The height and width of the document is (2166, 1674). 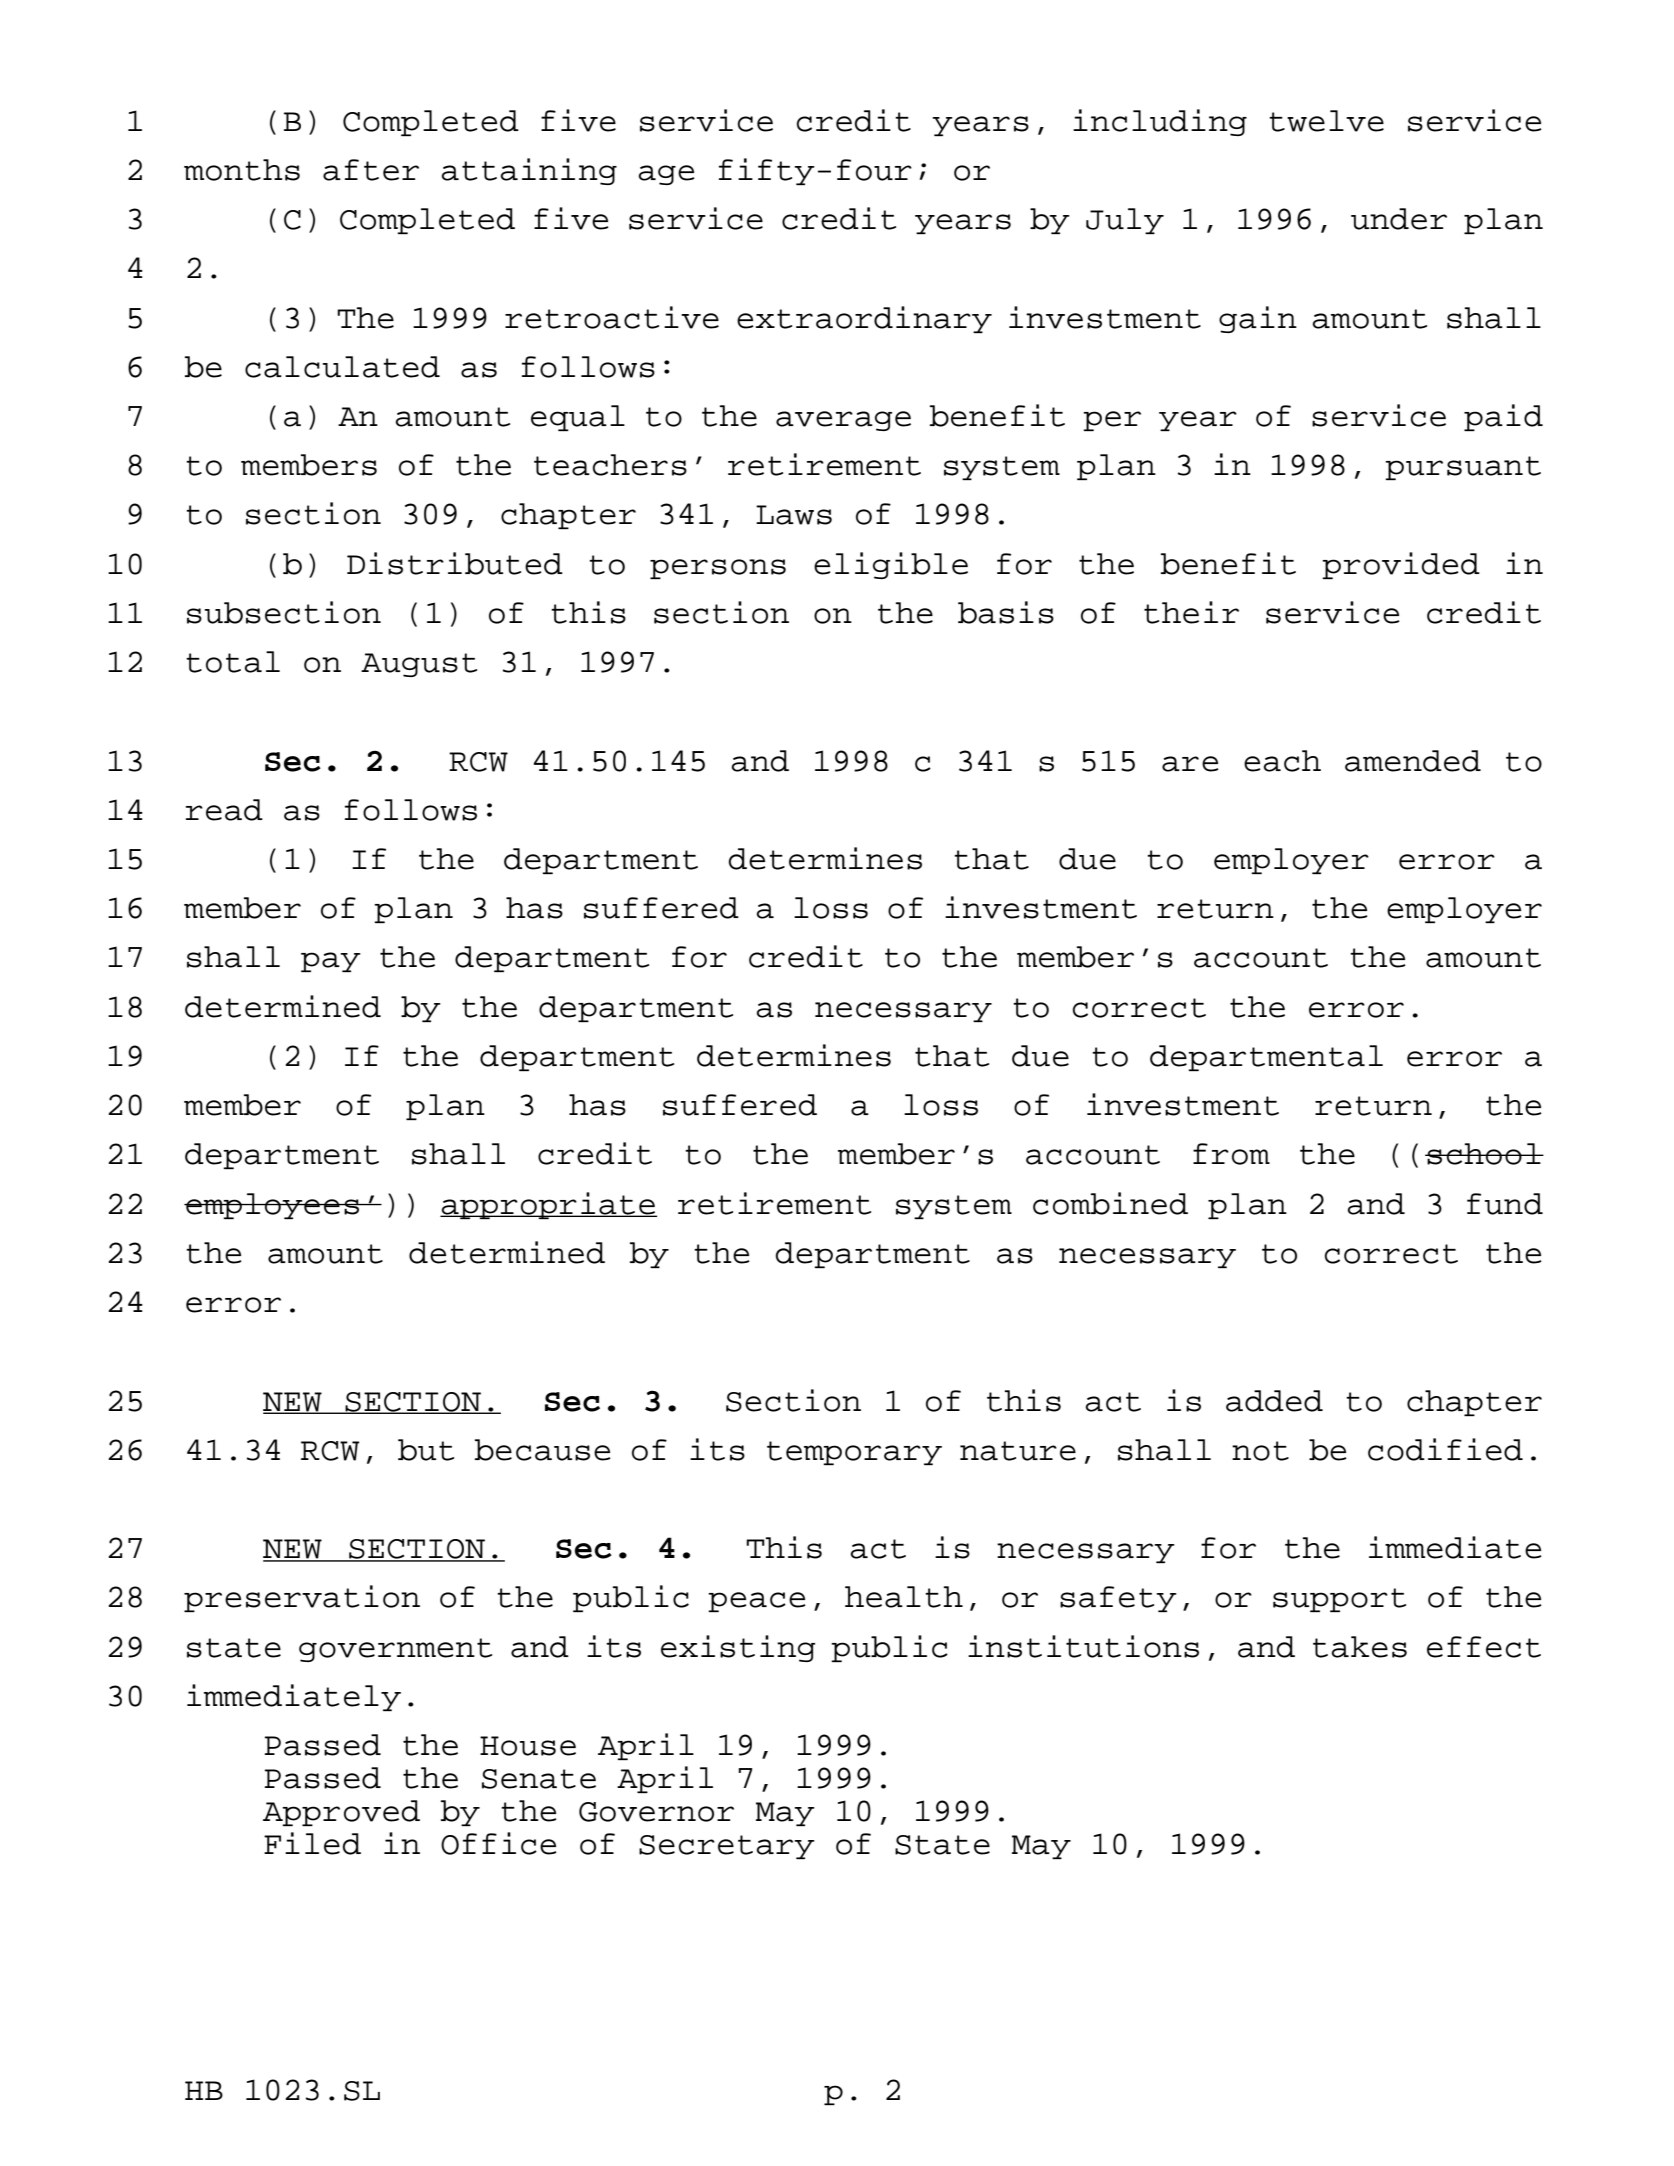 What do you see at coordinates (371, 170) in the document?
I see `after` at bounding box center [371, 170].
